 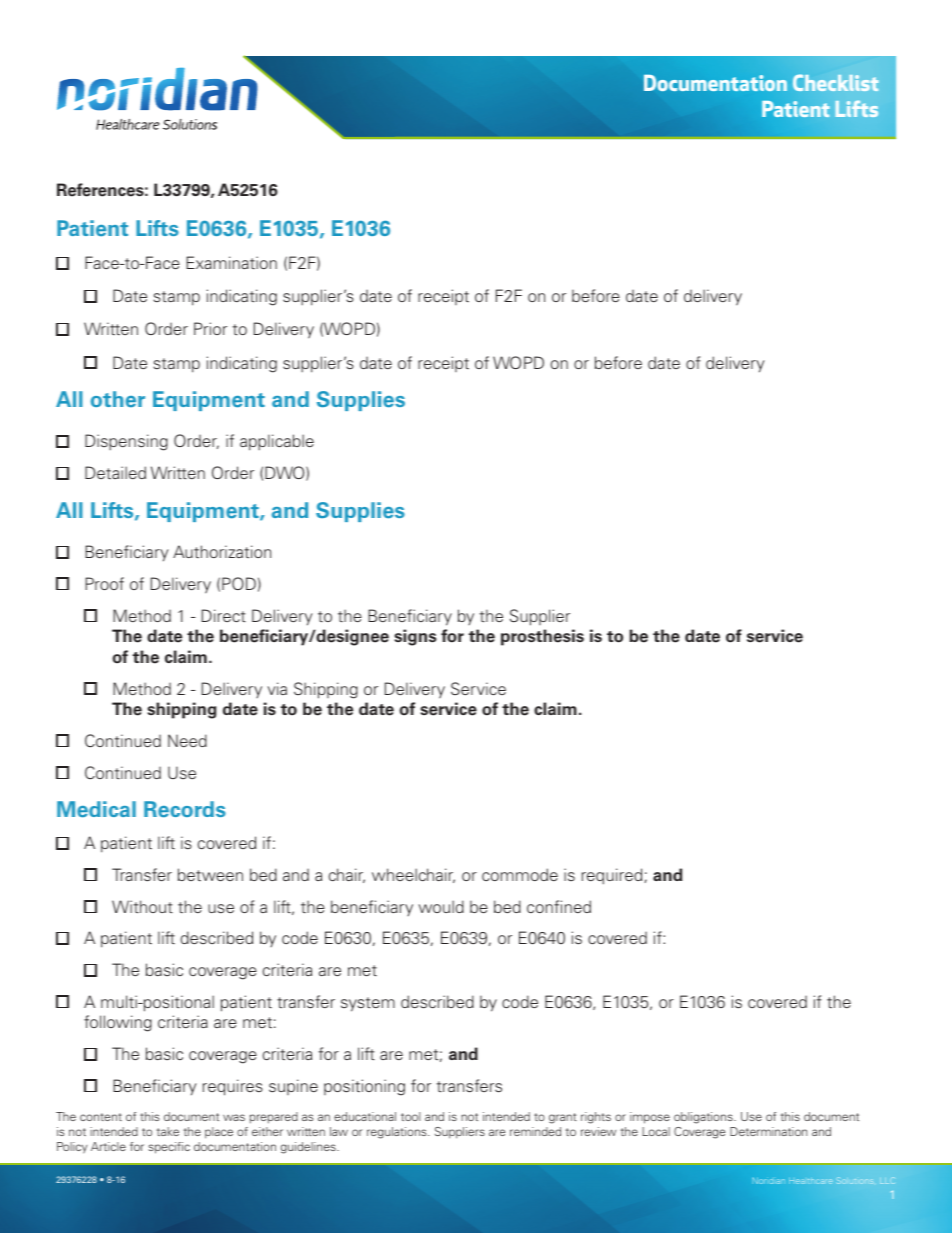 I want to click on prosthesis, so click(x=542, y=637).
